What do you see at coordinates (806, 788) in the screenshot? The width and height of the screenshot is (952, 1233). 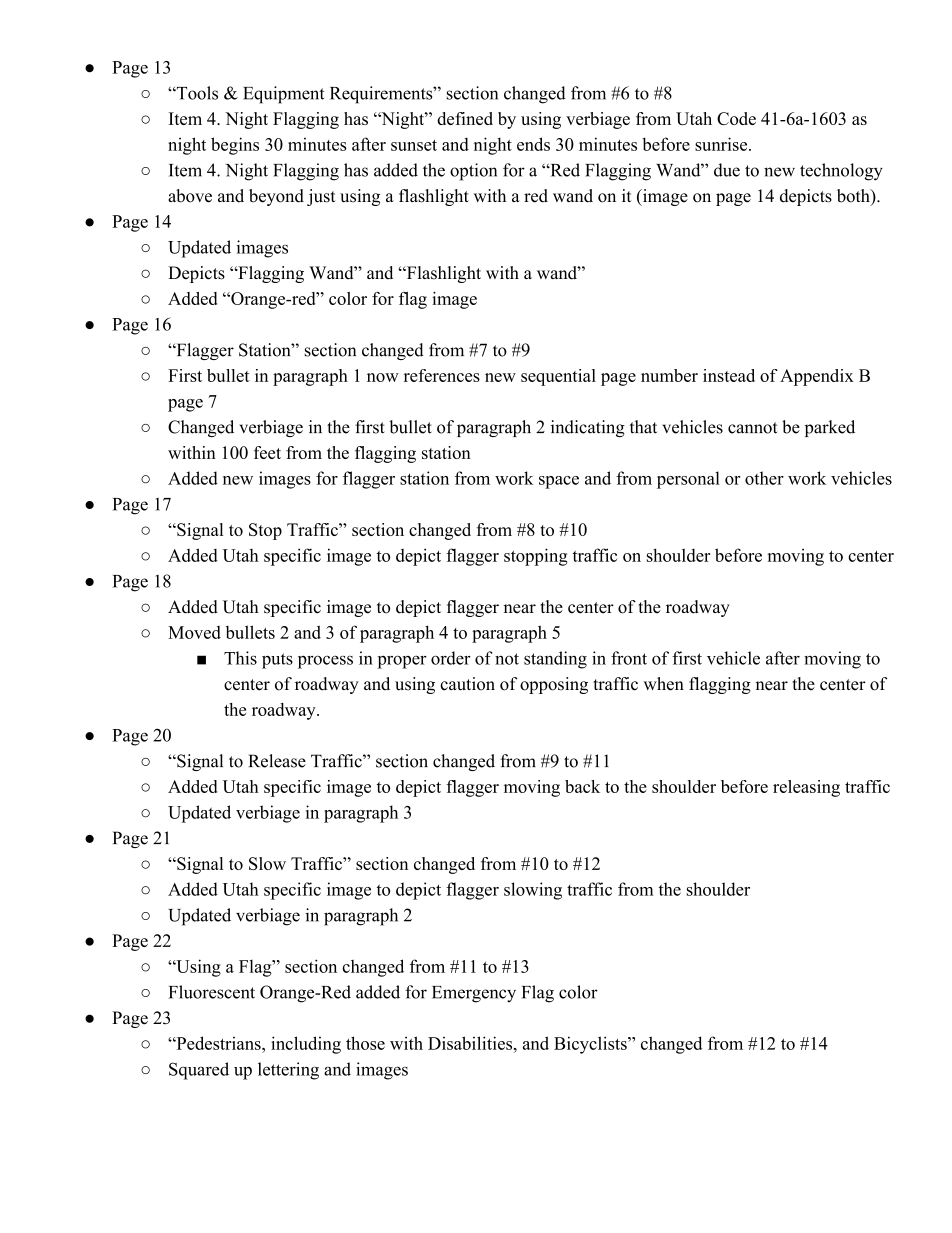 I see `releasing` at bounding box center [806, 788].
